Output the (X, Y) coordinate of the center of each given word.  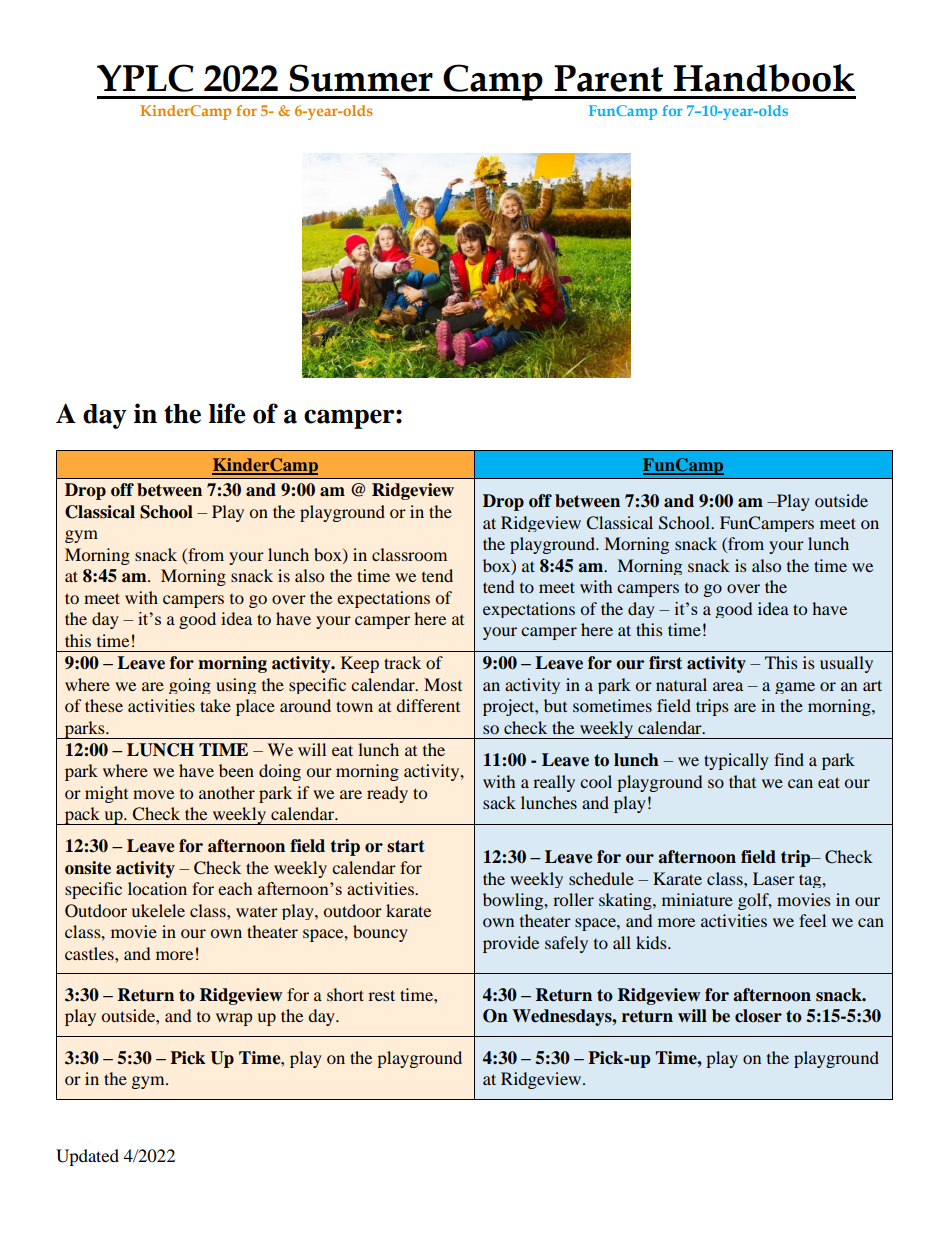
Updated (87, 1157)
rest (381, 995)
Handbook (764, 78)
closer (758, 1016)
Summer (361, 78)
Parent (608, 78)
